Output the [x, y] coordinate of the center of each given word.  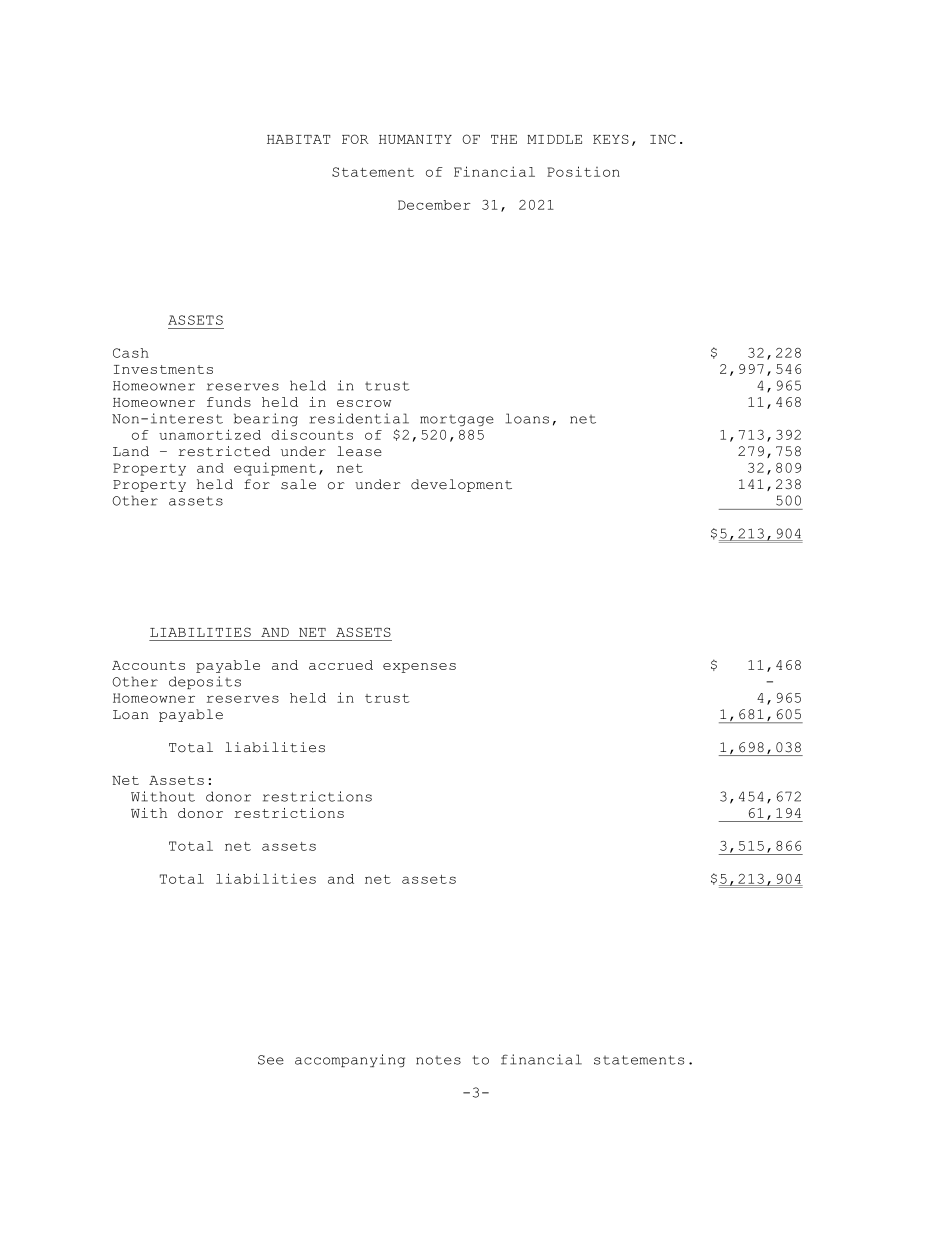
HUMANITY [415, 139]
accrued [341, 665]
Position [583, 171]
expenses [419, 668]
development [461, 485]
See [271, 1060]
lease [359, 451]
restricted [224, 451]
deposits [205, 682]
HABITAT [298, 139]
